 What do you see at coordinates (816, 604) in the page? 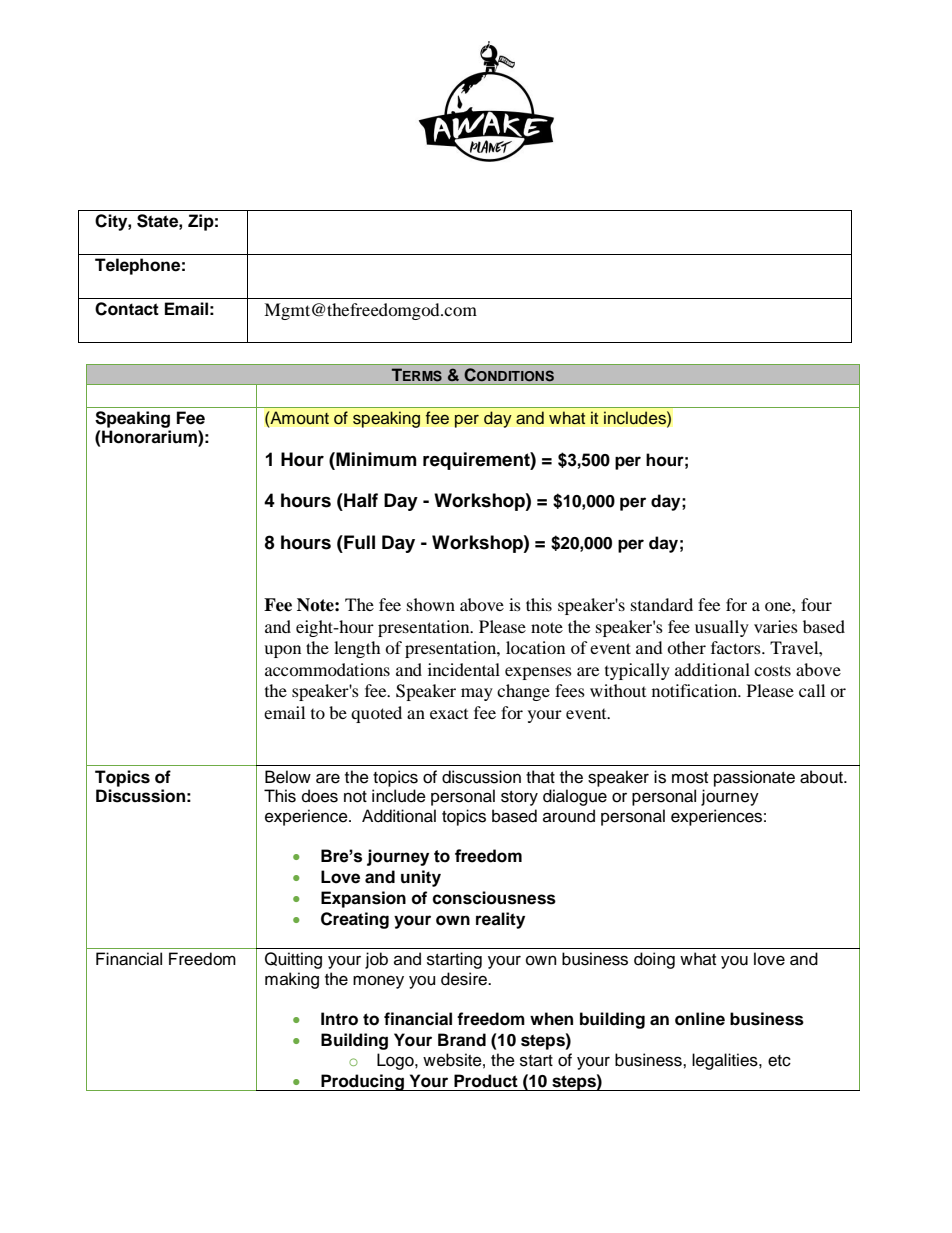
I see `four` at bounding box center [816, 604].
